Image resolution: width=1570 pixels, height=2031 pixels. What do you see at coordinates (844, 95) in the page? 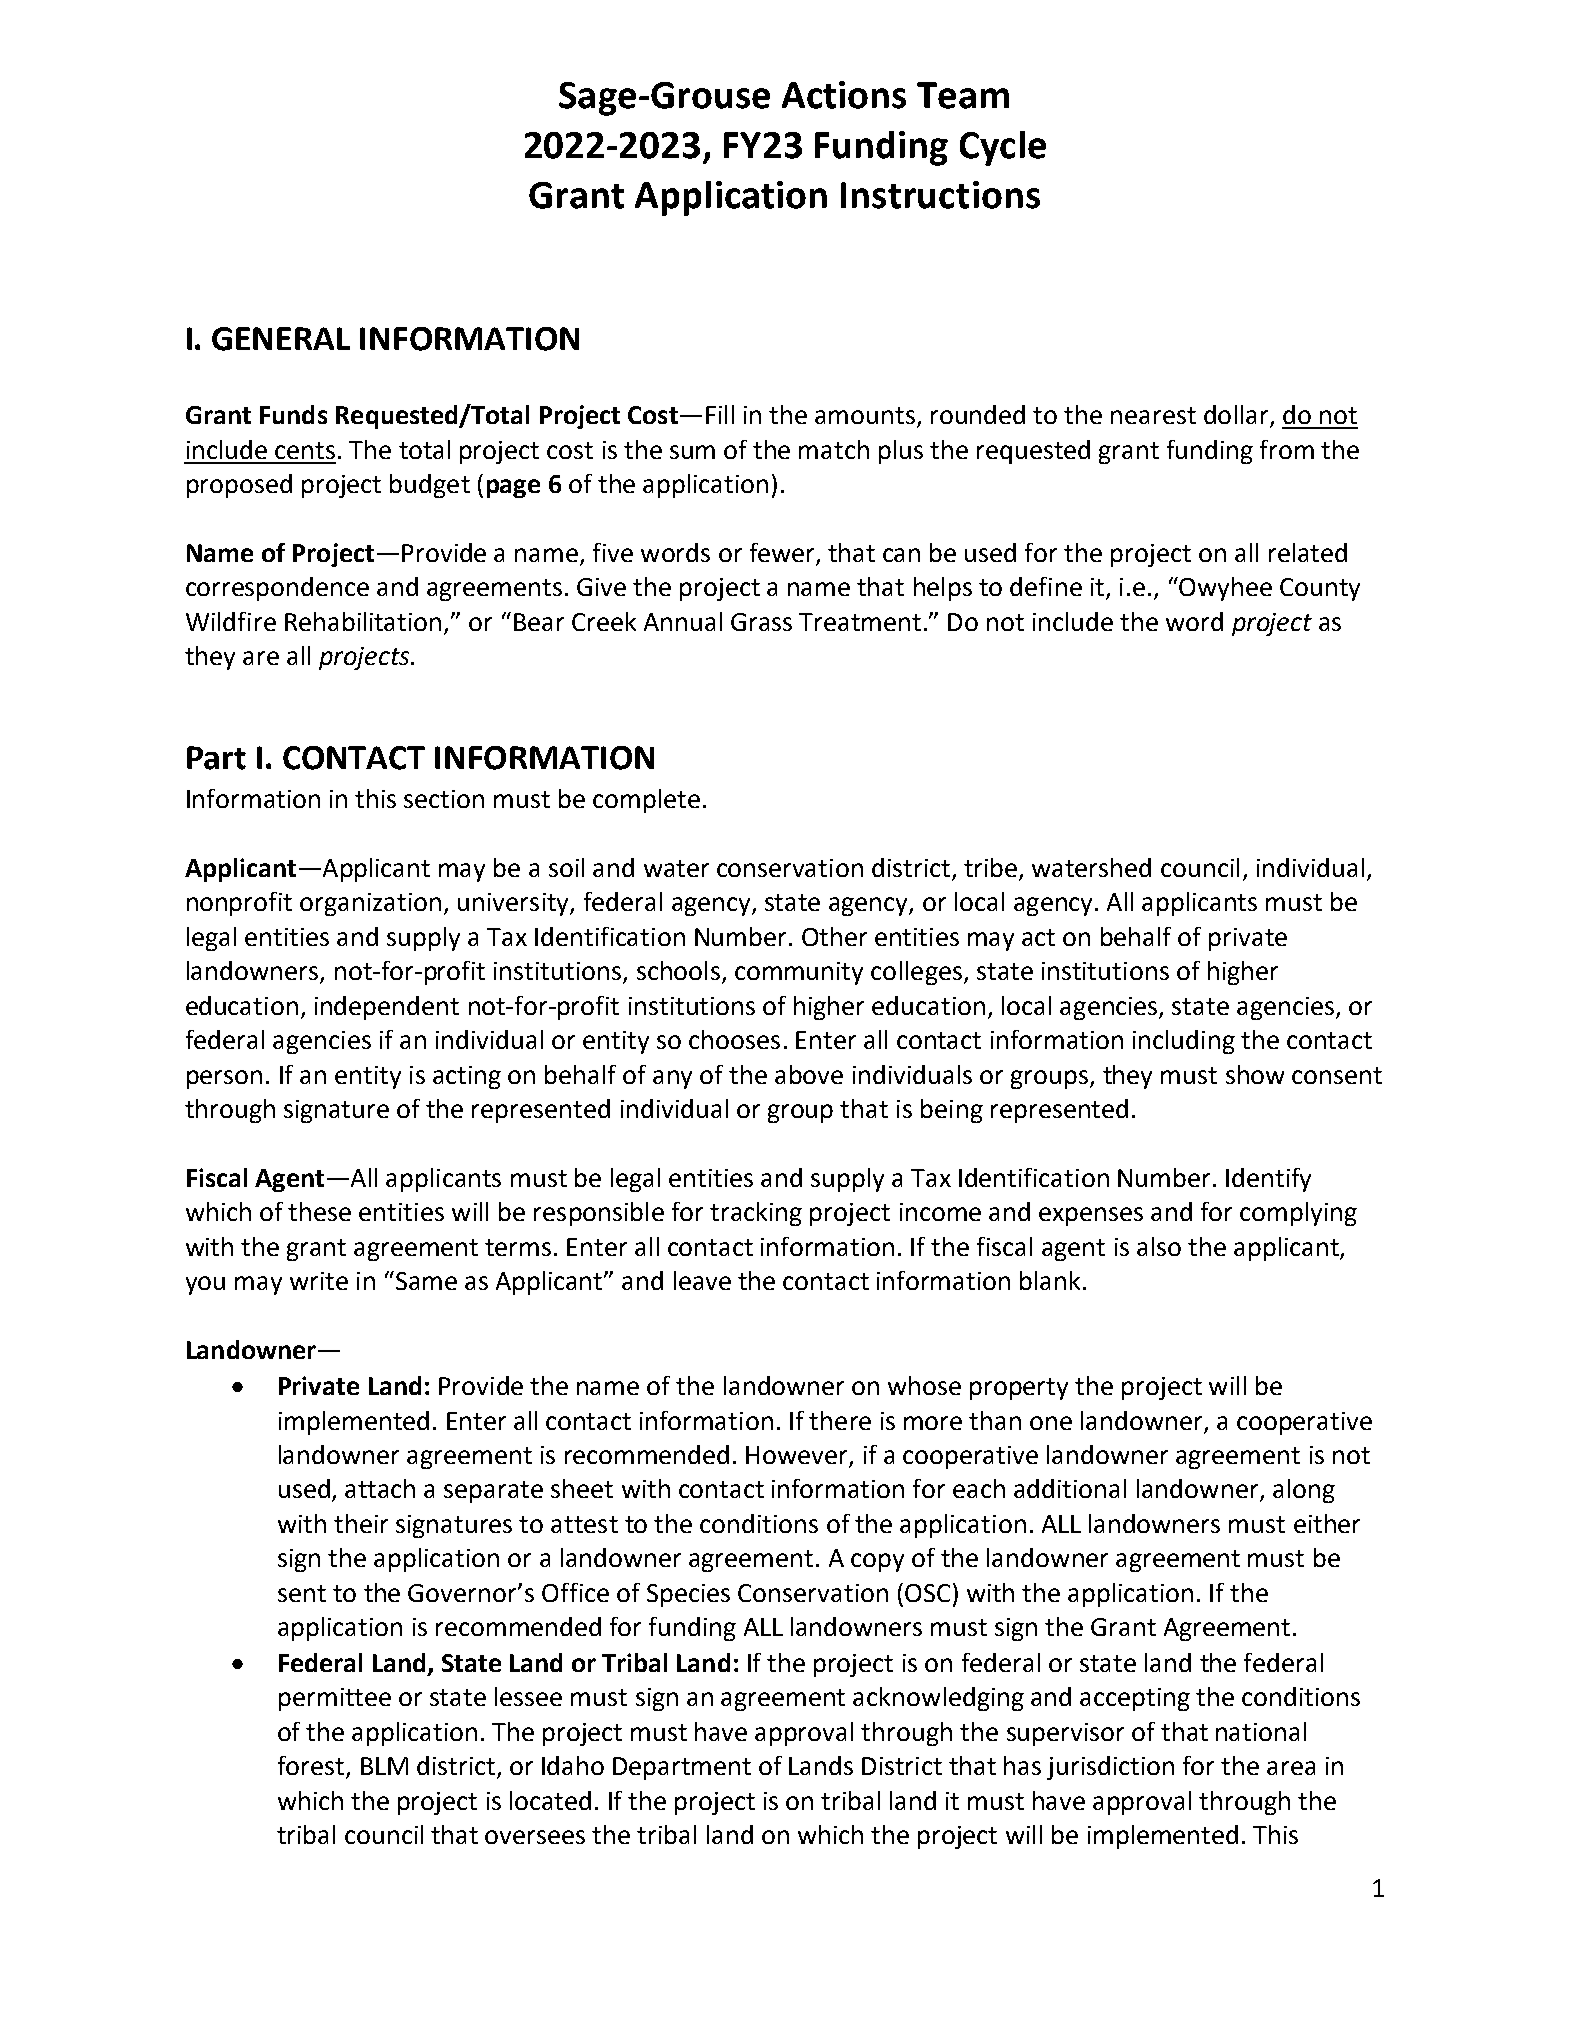
I see `Actions` at bounding box center [844, 95].
